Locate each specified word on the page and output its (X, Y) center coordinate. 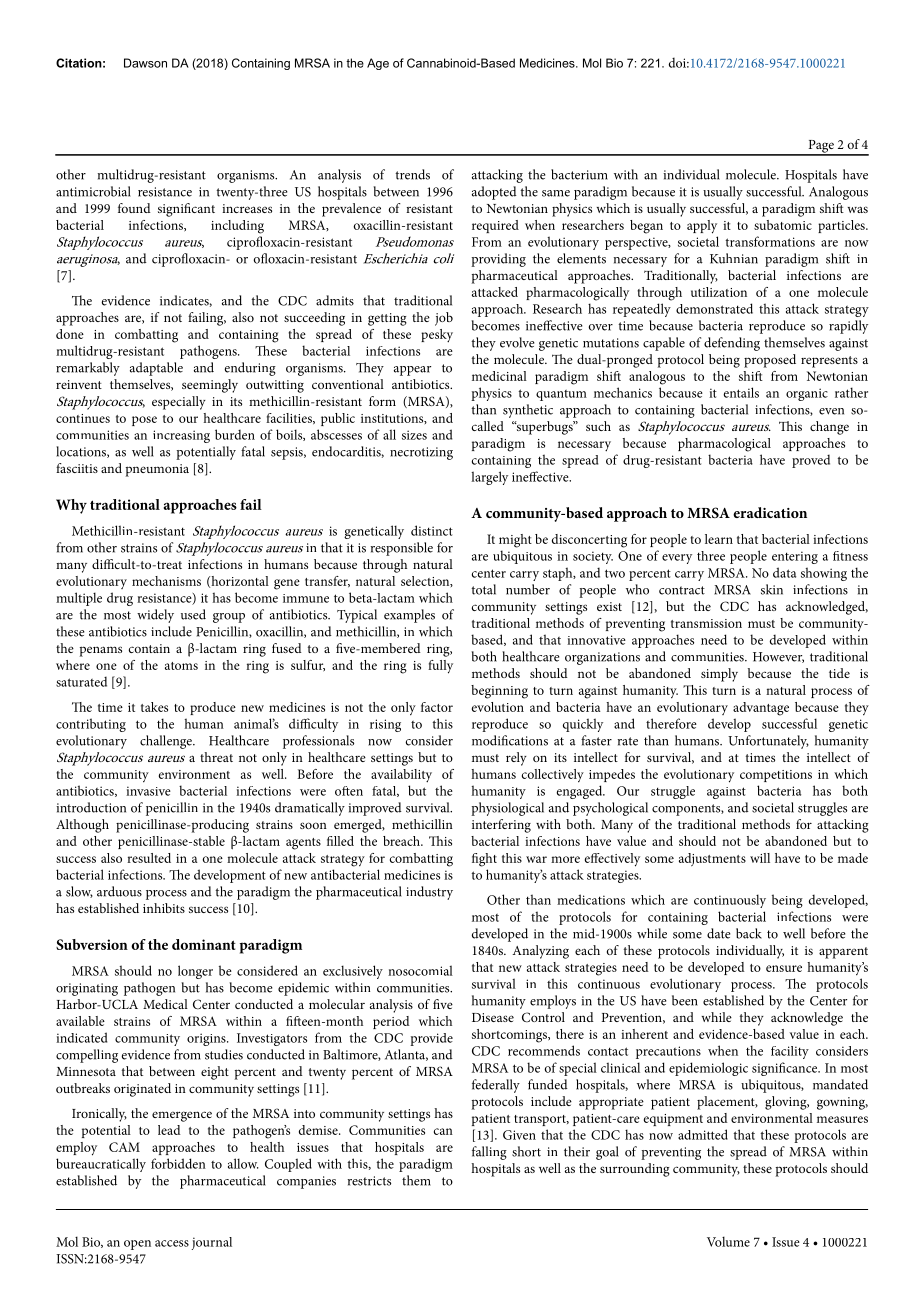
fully (440, 667)
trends (412, 174)
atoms (181, 666)
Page (821, 147)
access (172, 1243)
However (778, 657)
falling (489, 1153)
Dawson (145, 63)
